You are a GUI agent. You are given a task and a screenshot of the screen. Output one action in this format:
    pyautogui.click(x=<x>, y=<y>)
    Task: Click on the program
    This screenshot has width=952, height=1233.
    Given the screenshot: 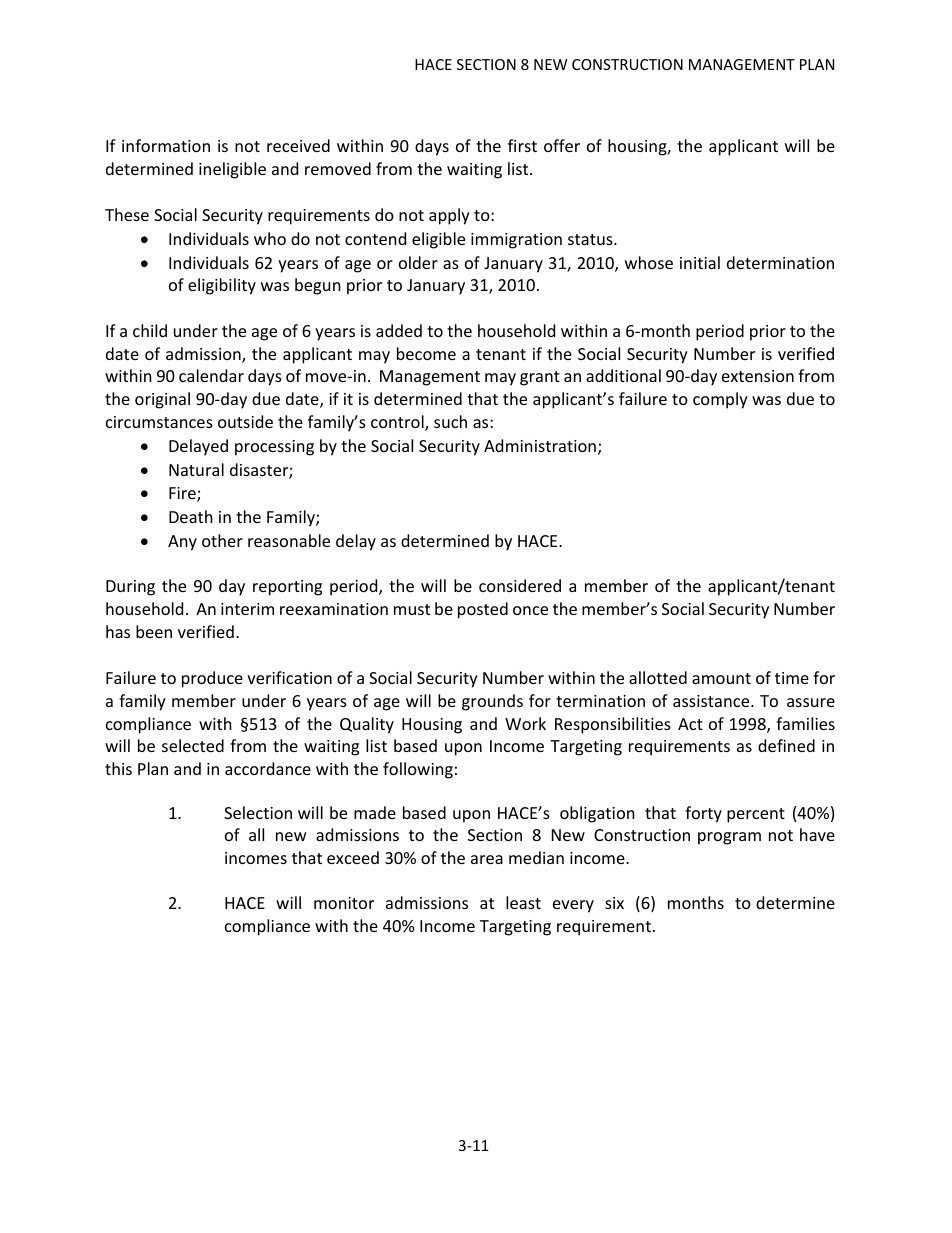 What is the action you would take?
    pyautogui.click(x=729, y=838)
